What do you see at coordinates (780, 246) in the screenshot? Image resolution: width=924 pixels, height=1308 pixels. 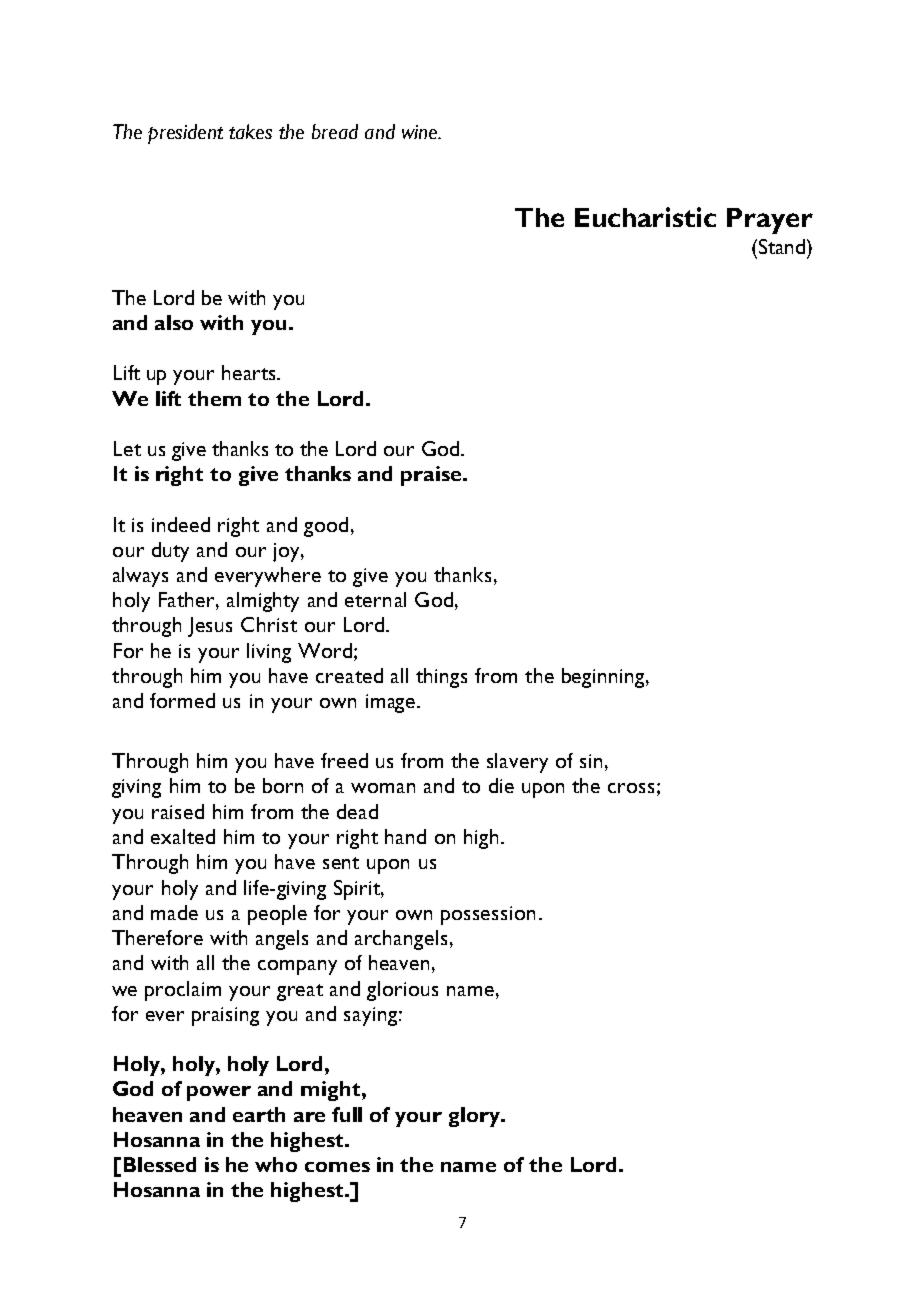 I see `Stand` at bounding box center [780, 246].
